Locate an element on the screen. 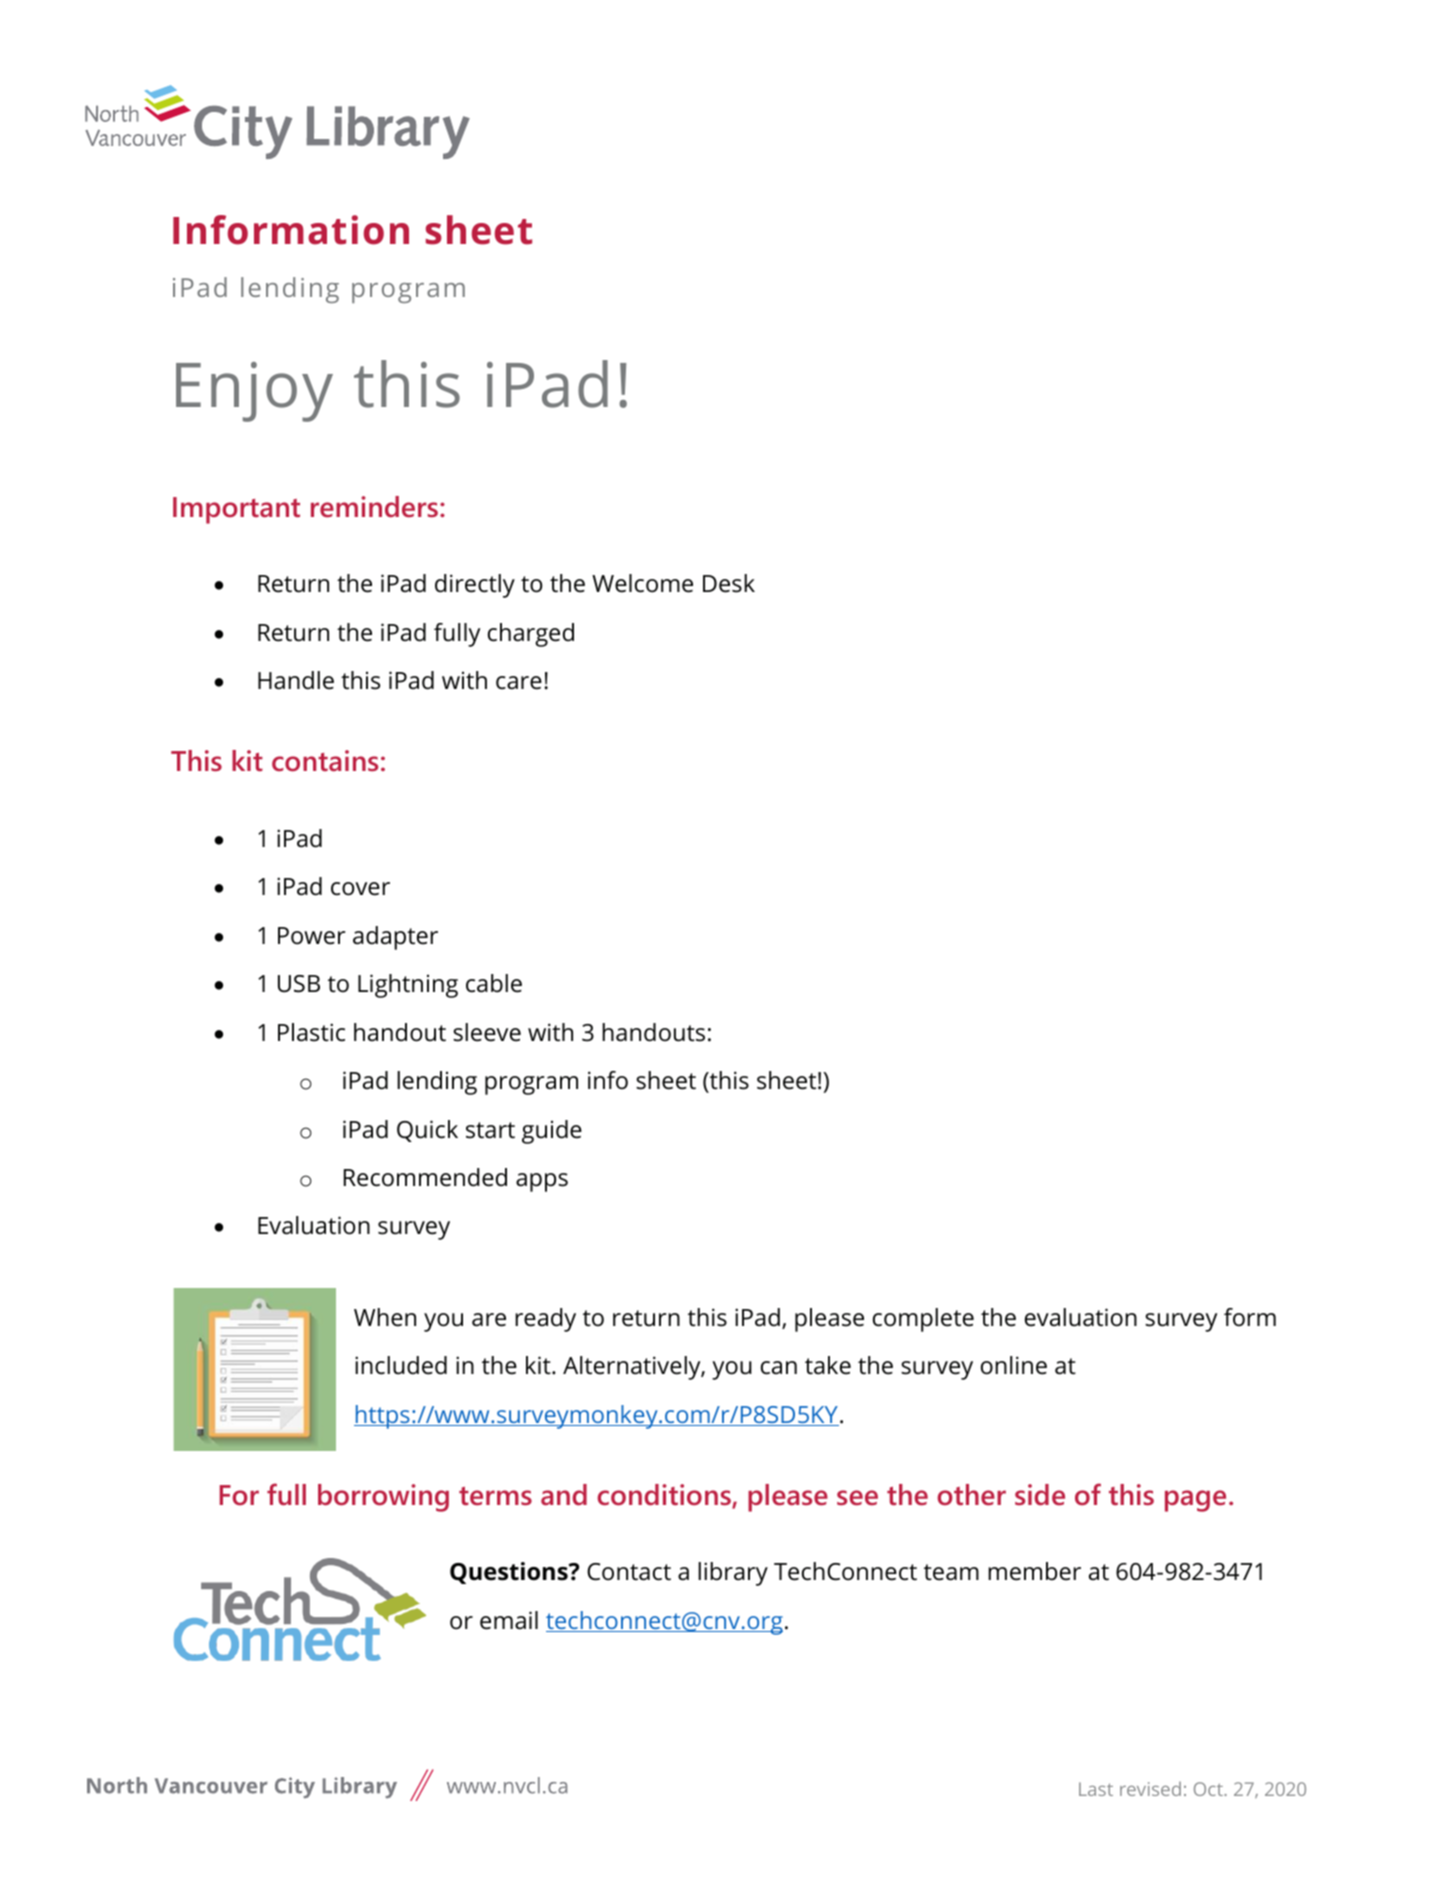 The width and height of the screenshot is (1452, 1879). online is located at coordinates (1014, 1365).
